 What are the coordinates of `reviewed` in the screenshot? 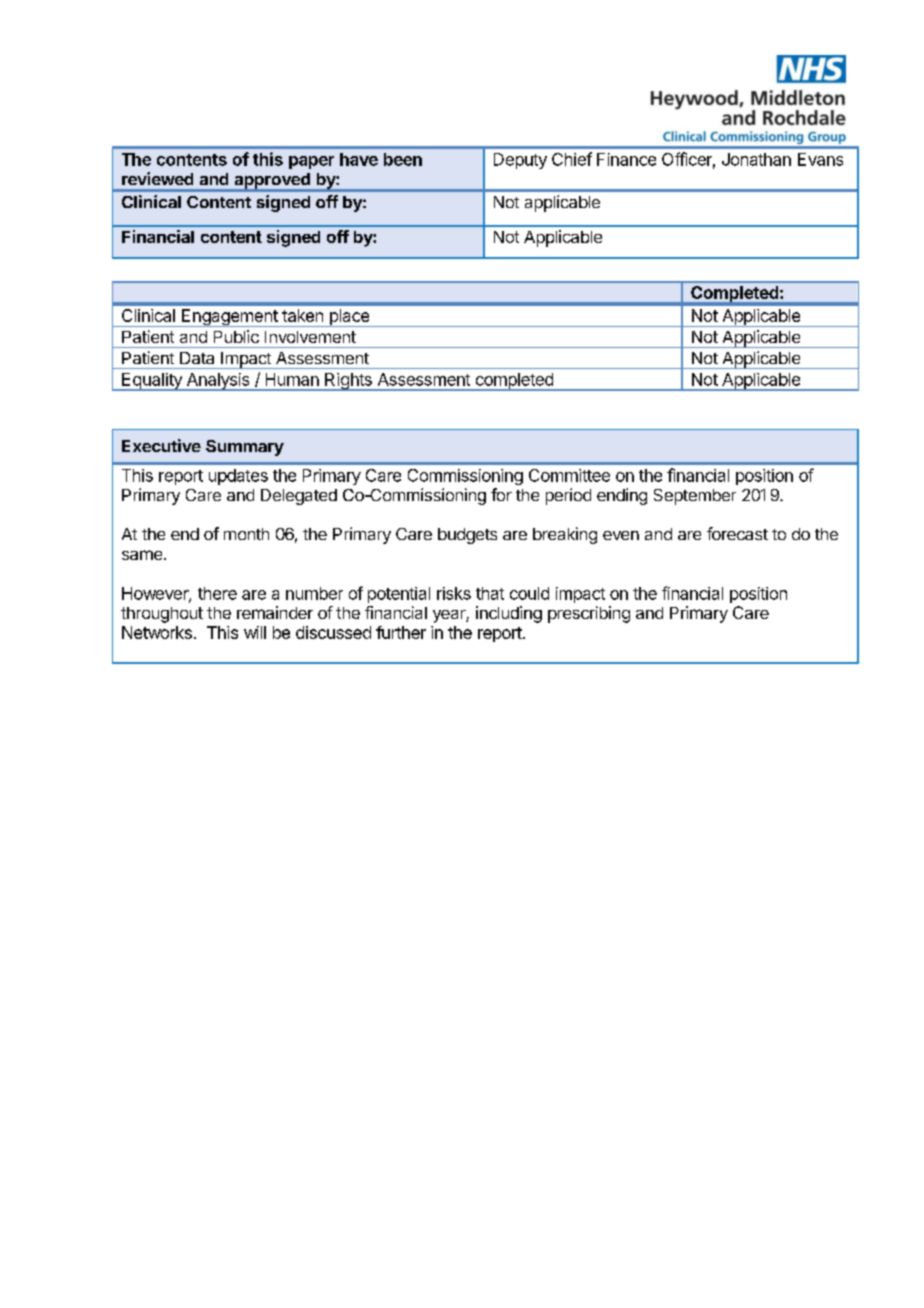 It's located at (157, 178).
